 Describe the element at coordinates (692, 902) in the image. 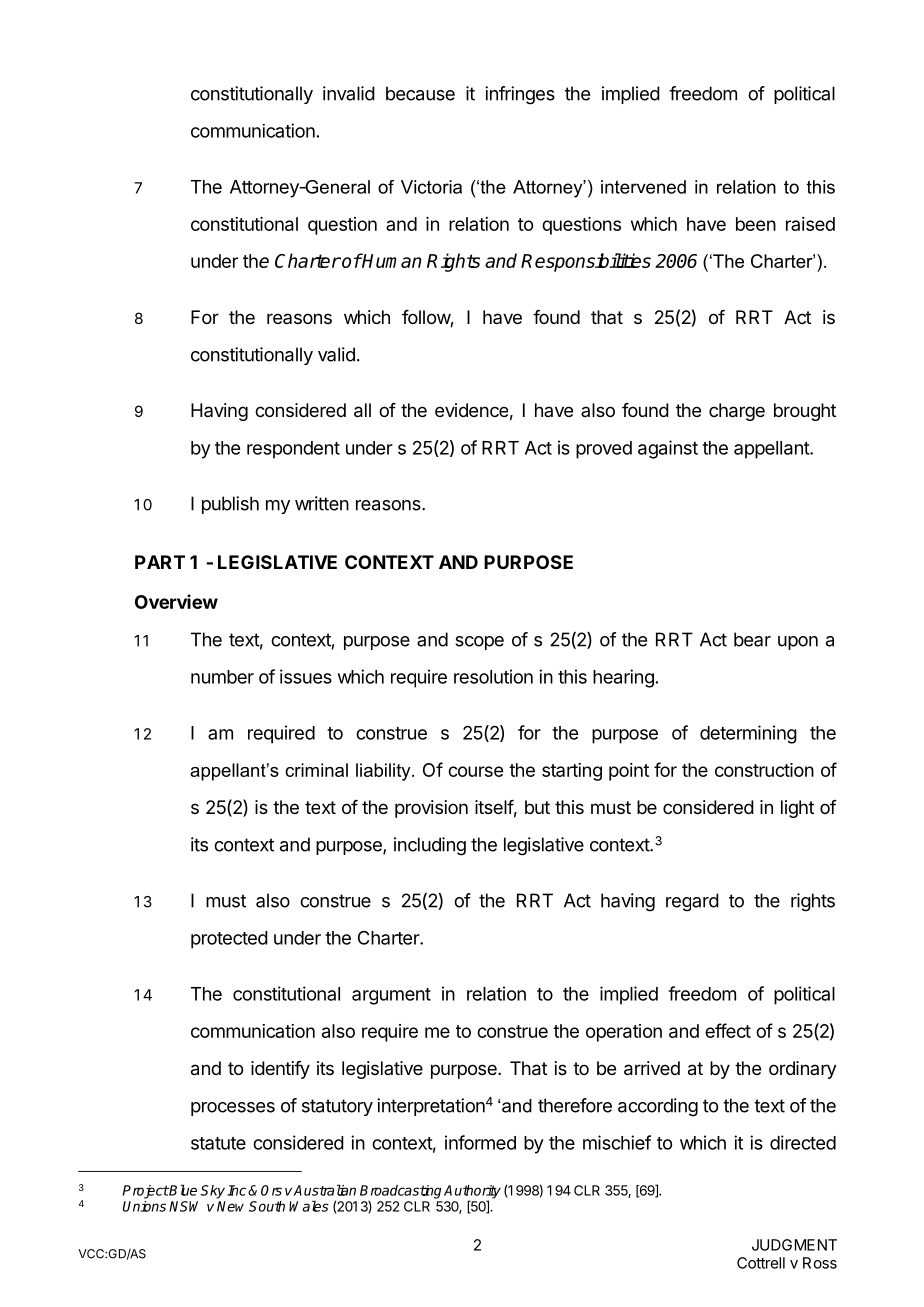

I see `regard` at that location.
